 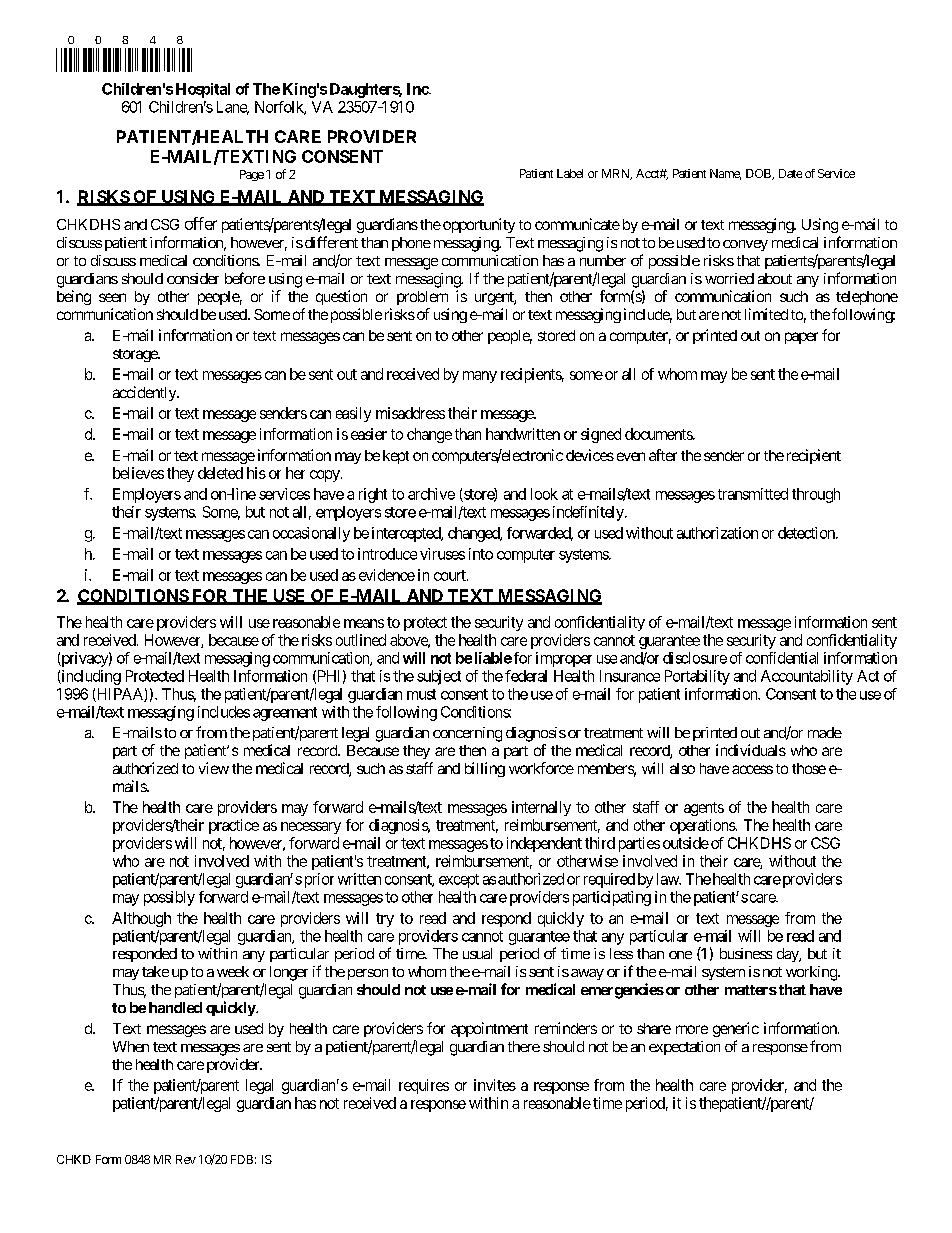 I want to click on Hospital, so click(x=203, y=90).
